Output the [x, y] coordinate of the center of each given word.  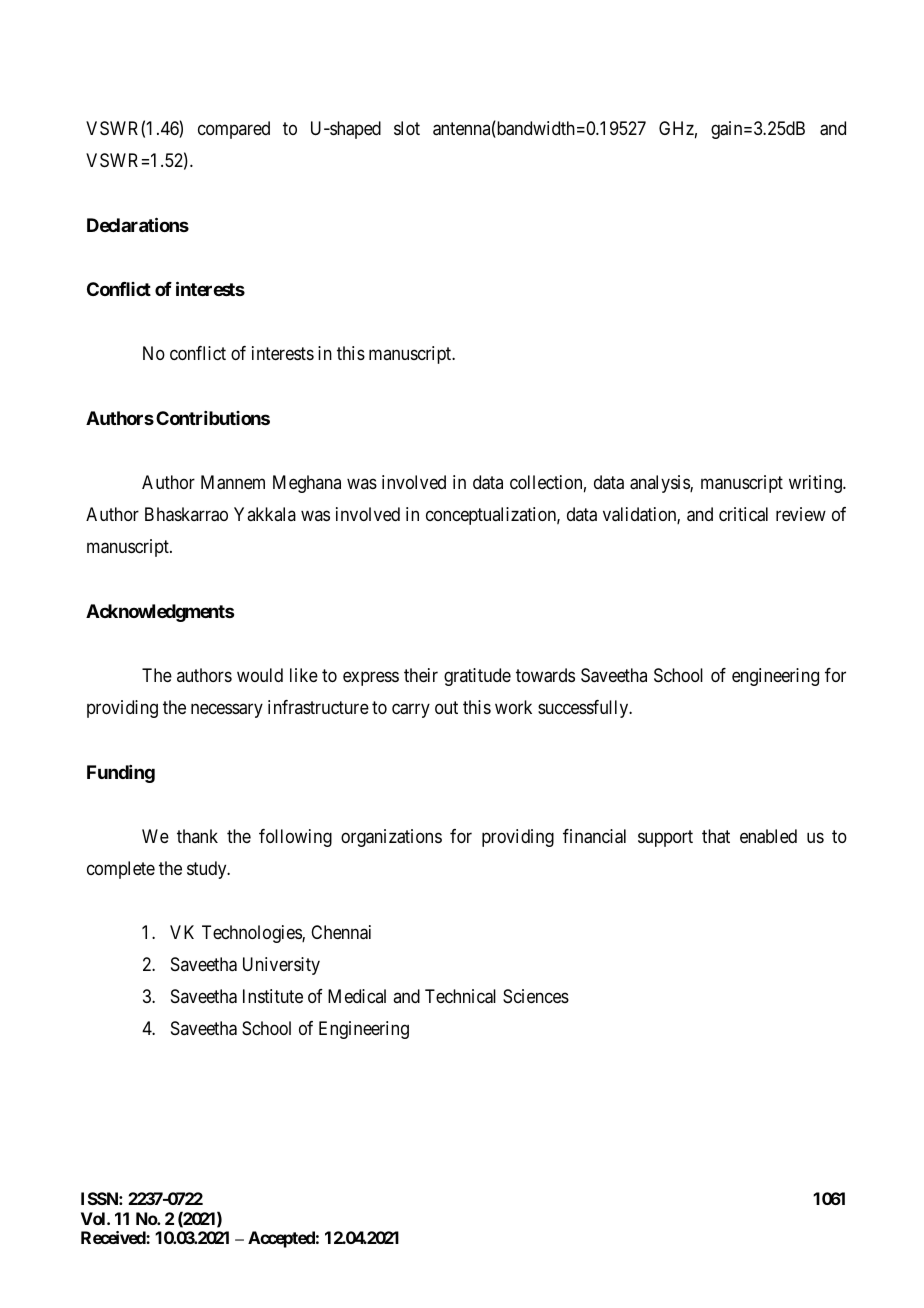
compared [234, 130]
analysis [660, 484]
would [260, 675]
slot [407, 128]
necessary [227, 710]
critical [743, 514]
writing [816, 484]
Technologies [252, 934]
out [446, 707]
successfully [584, 709]
